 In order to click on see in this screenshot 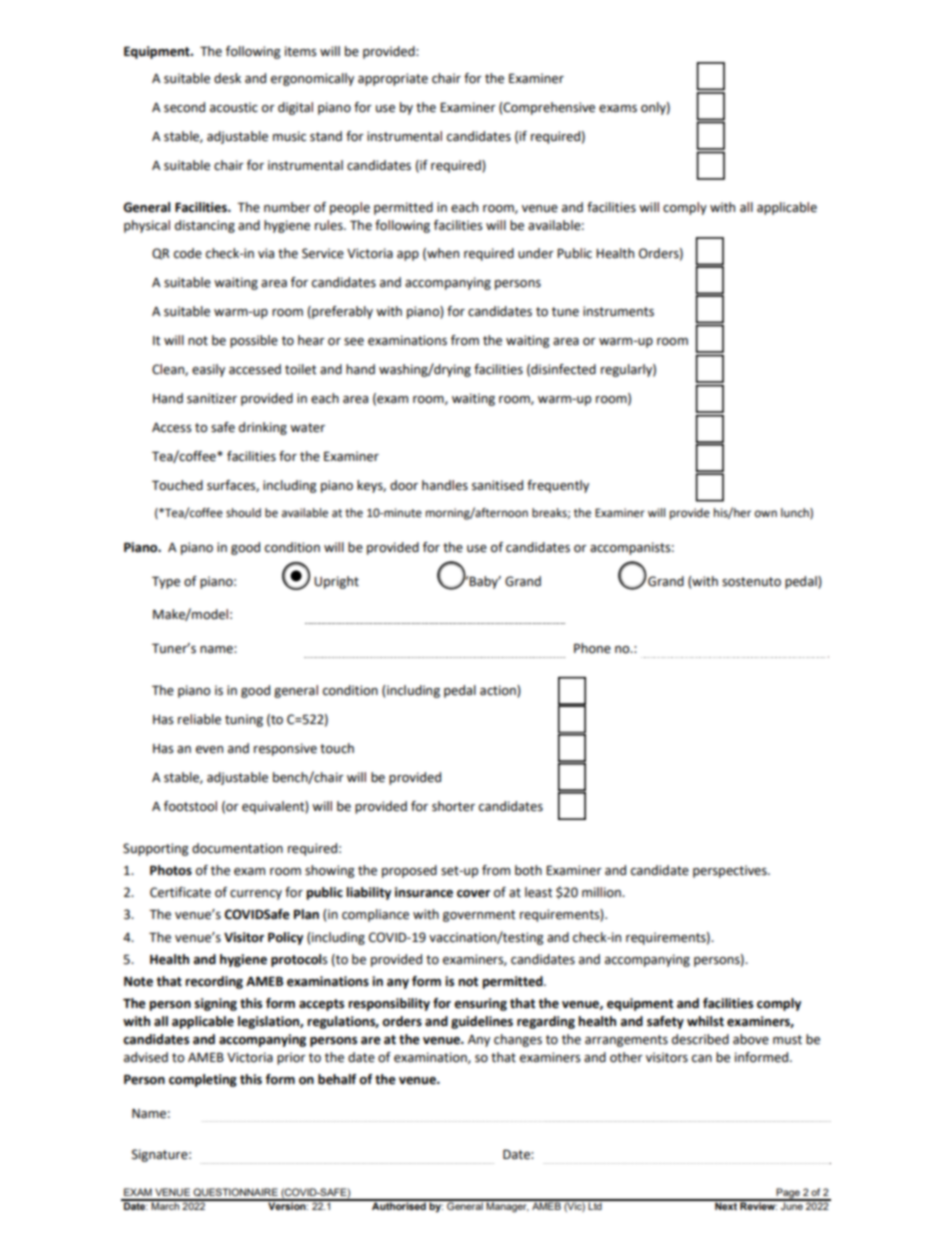, I will do `click(354, 342)`.
